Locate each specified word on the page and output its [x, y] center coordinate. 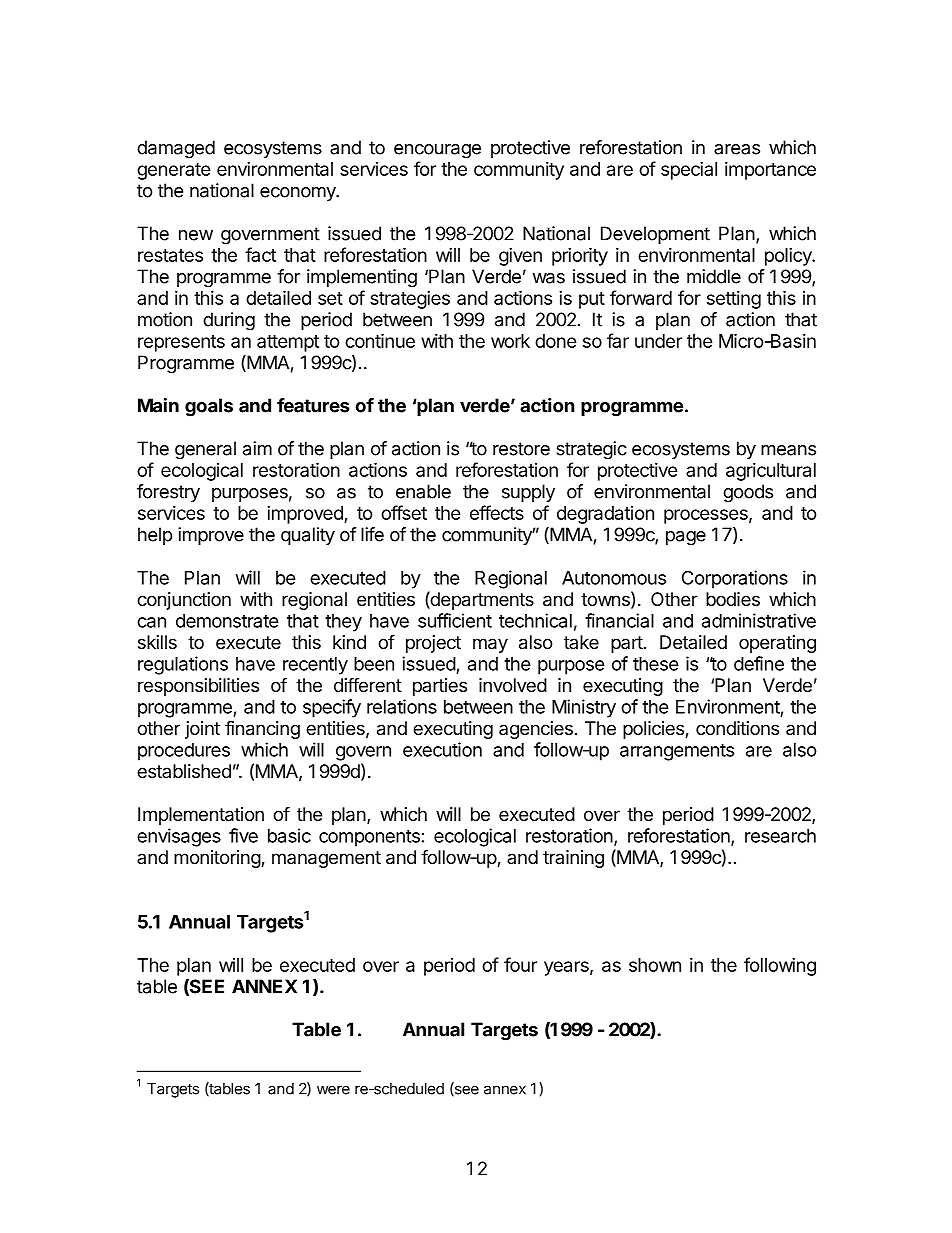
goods [748, 493]
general [205, 450]
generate [174, 171]
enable [423, 491]
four [520, 964]
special [689, 171]
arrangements [677, 752]
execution [442, 749]
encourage [437, 151]
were [333, 1090]
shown [655, 965]
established [184, 771]
